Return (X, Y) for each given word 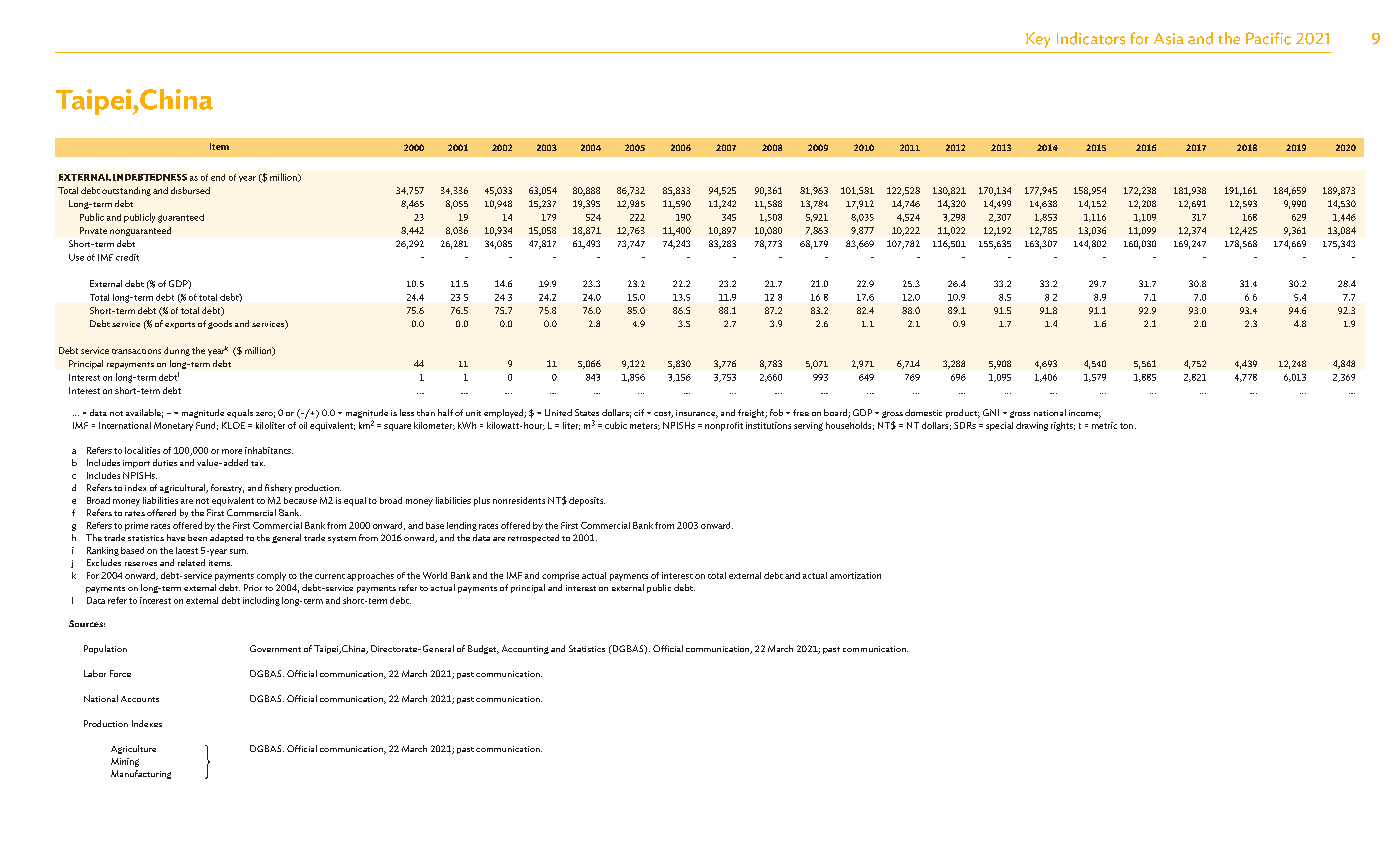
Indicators (1091, 38)
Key (1038, 40)
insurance (697, 414)
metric (1104, 425)
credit (127, 257)
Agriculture (133, 749)
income (1085, 414)
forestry (227, 488)
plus (482, 501)
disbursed (190, 190)
